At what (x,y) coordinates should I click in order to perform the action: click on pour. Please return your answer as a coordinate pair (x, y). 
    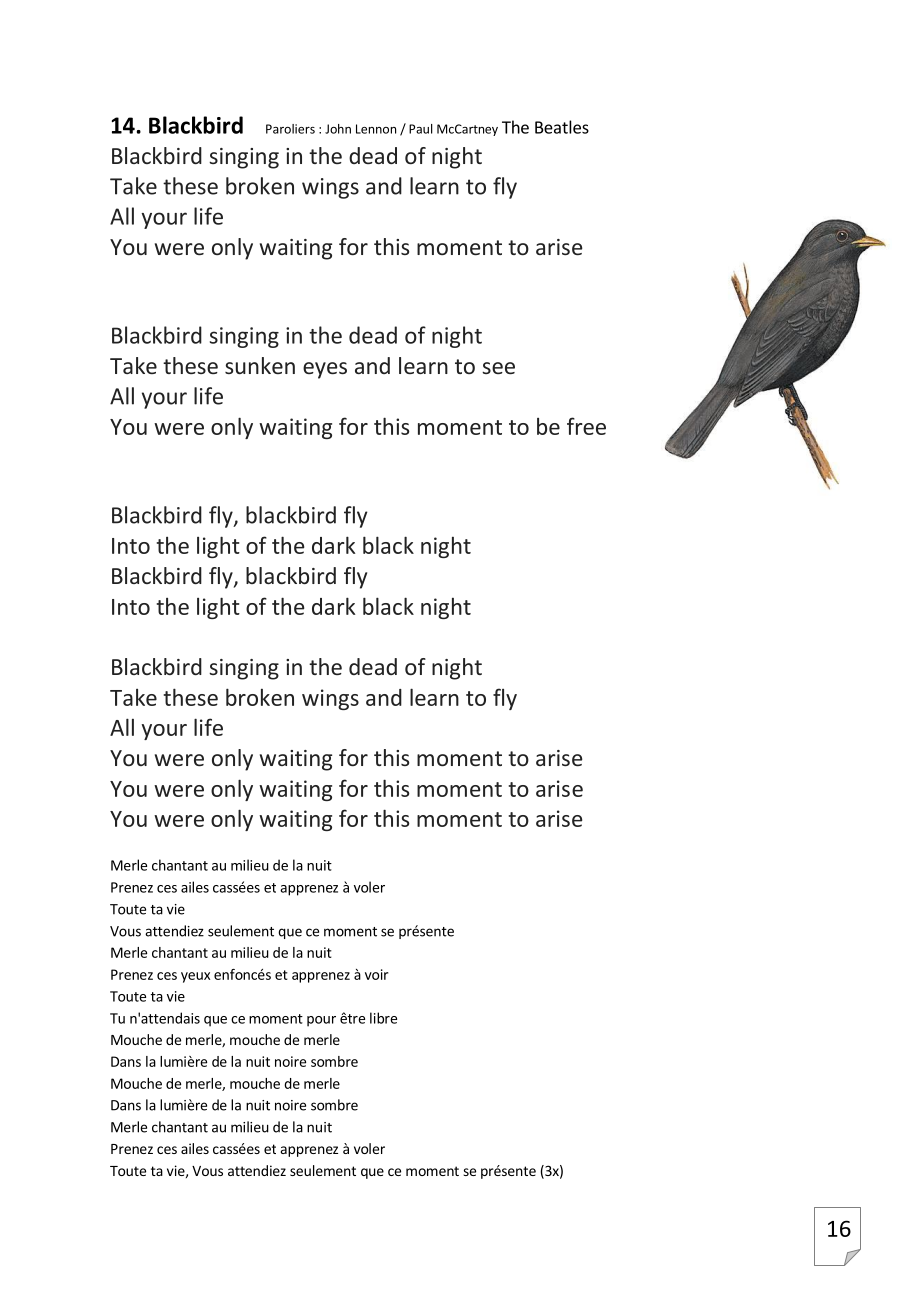
    Looking at the image, I should click on (321, 1021).
